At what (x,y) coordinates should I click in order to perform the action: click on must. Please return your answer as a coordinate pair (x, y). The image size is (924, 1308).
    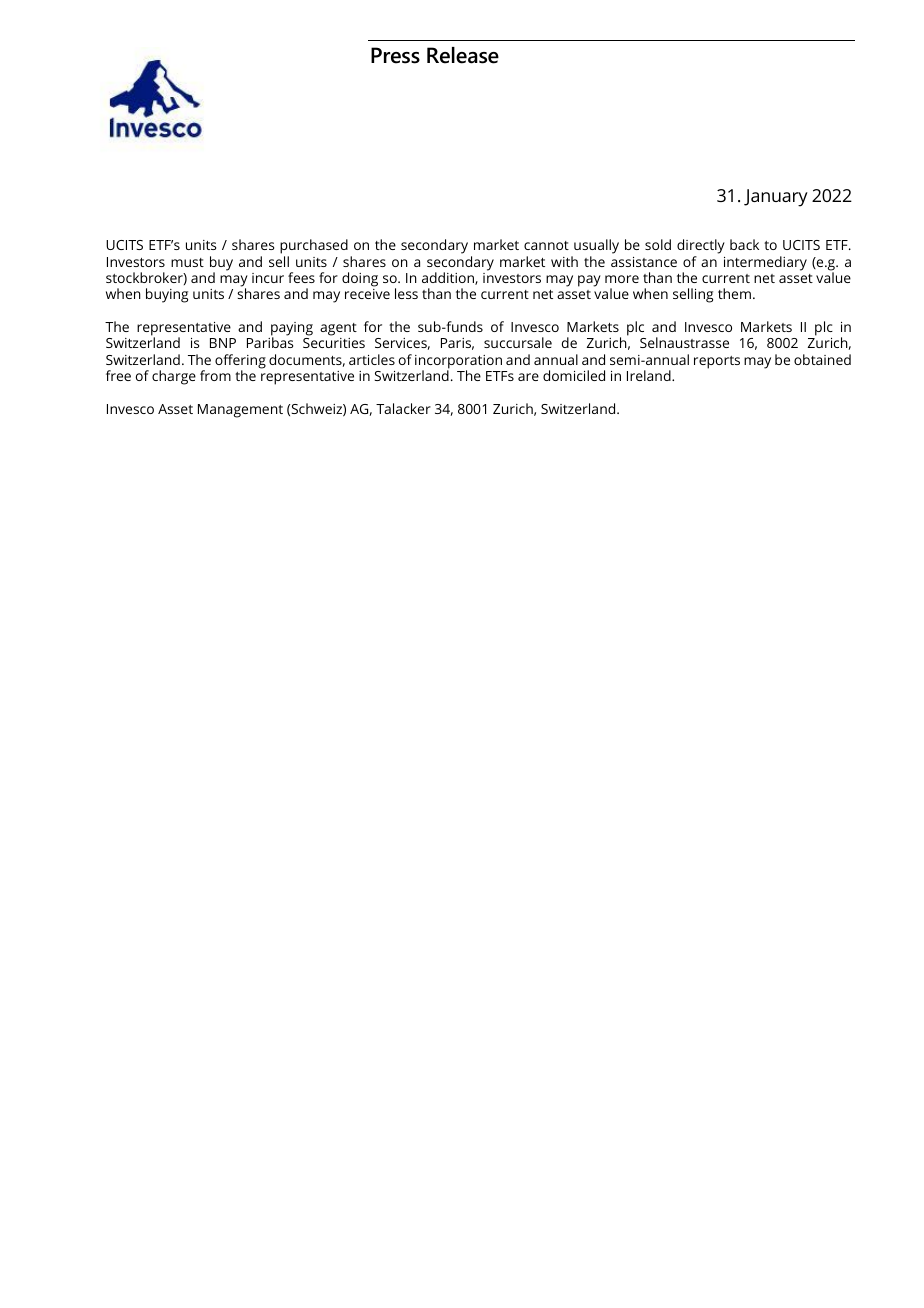
    Looking at the image, I should click on (187, 262).
